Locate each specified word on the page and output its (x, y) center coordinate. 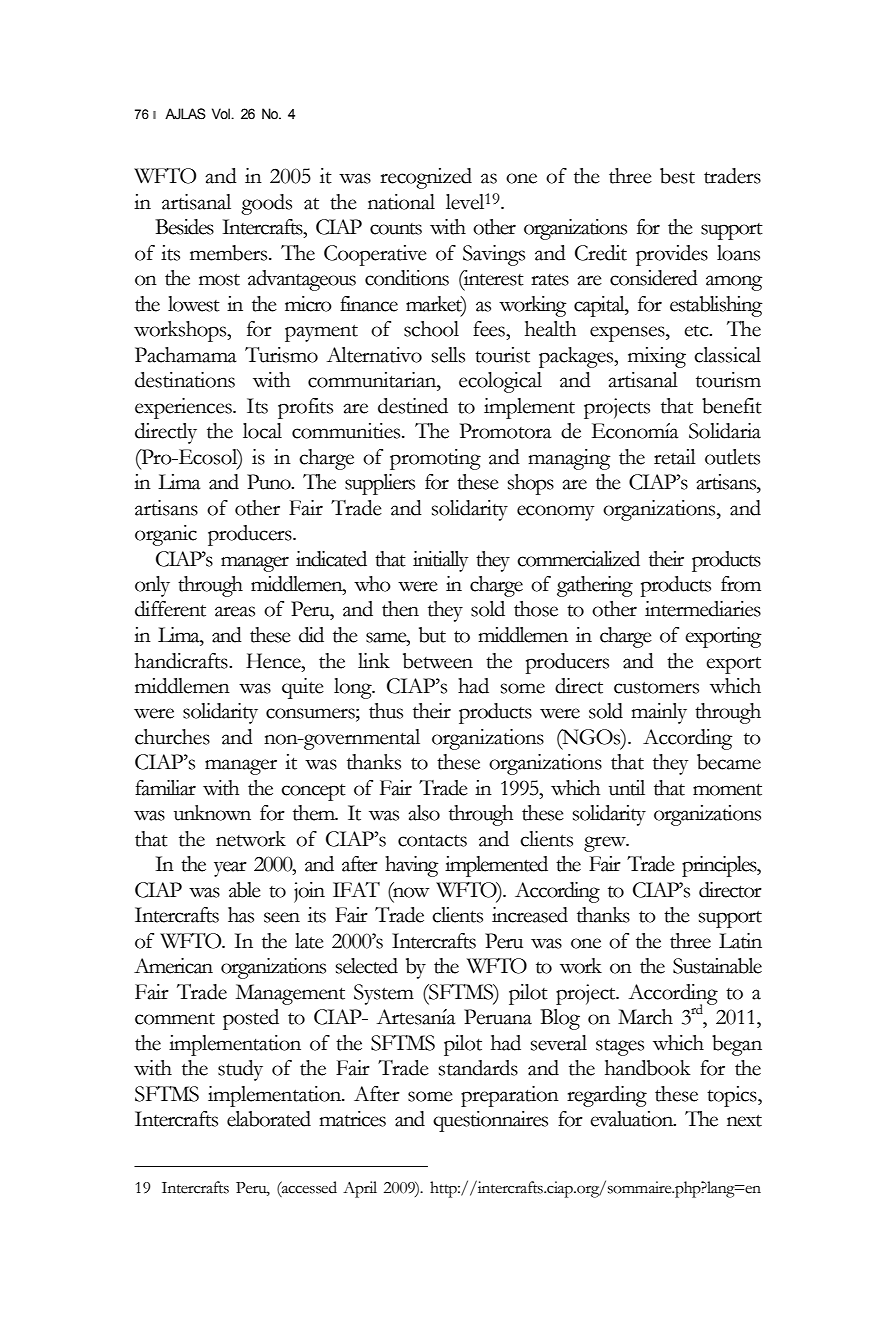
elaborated (269, 1119)
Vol (222, 113)
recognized (426, 178)
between (438, 661)
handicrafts (182, 661)
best (677, 176)
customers (656, 688)
